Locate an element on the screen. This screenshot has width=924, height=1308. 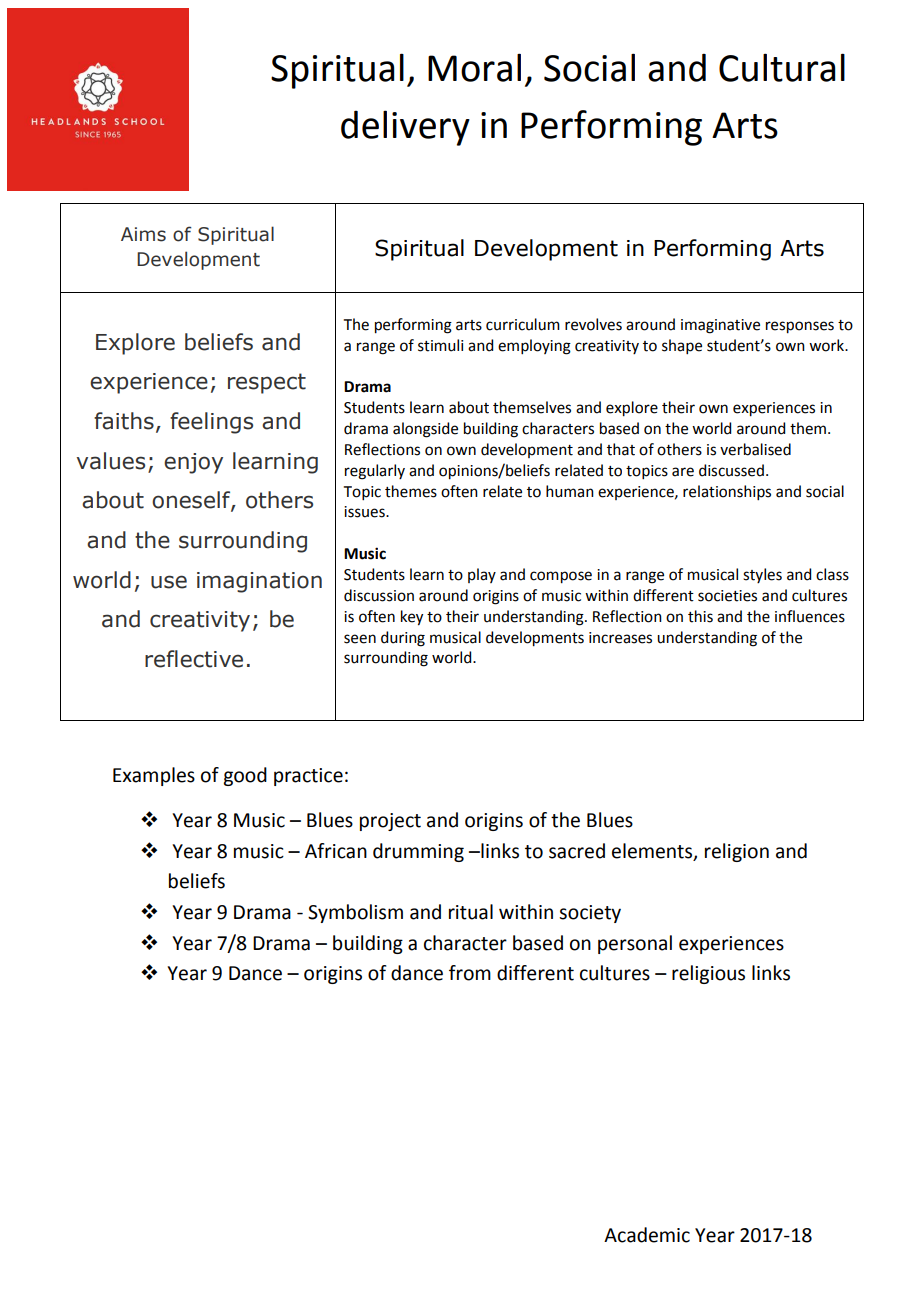
Academic is located at coordinates (647, 1235).
